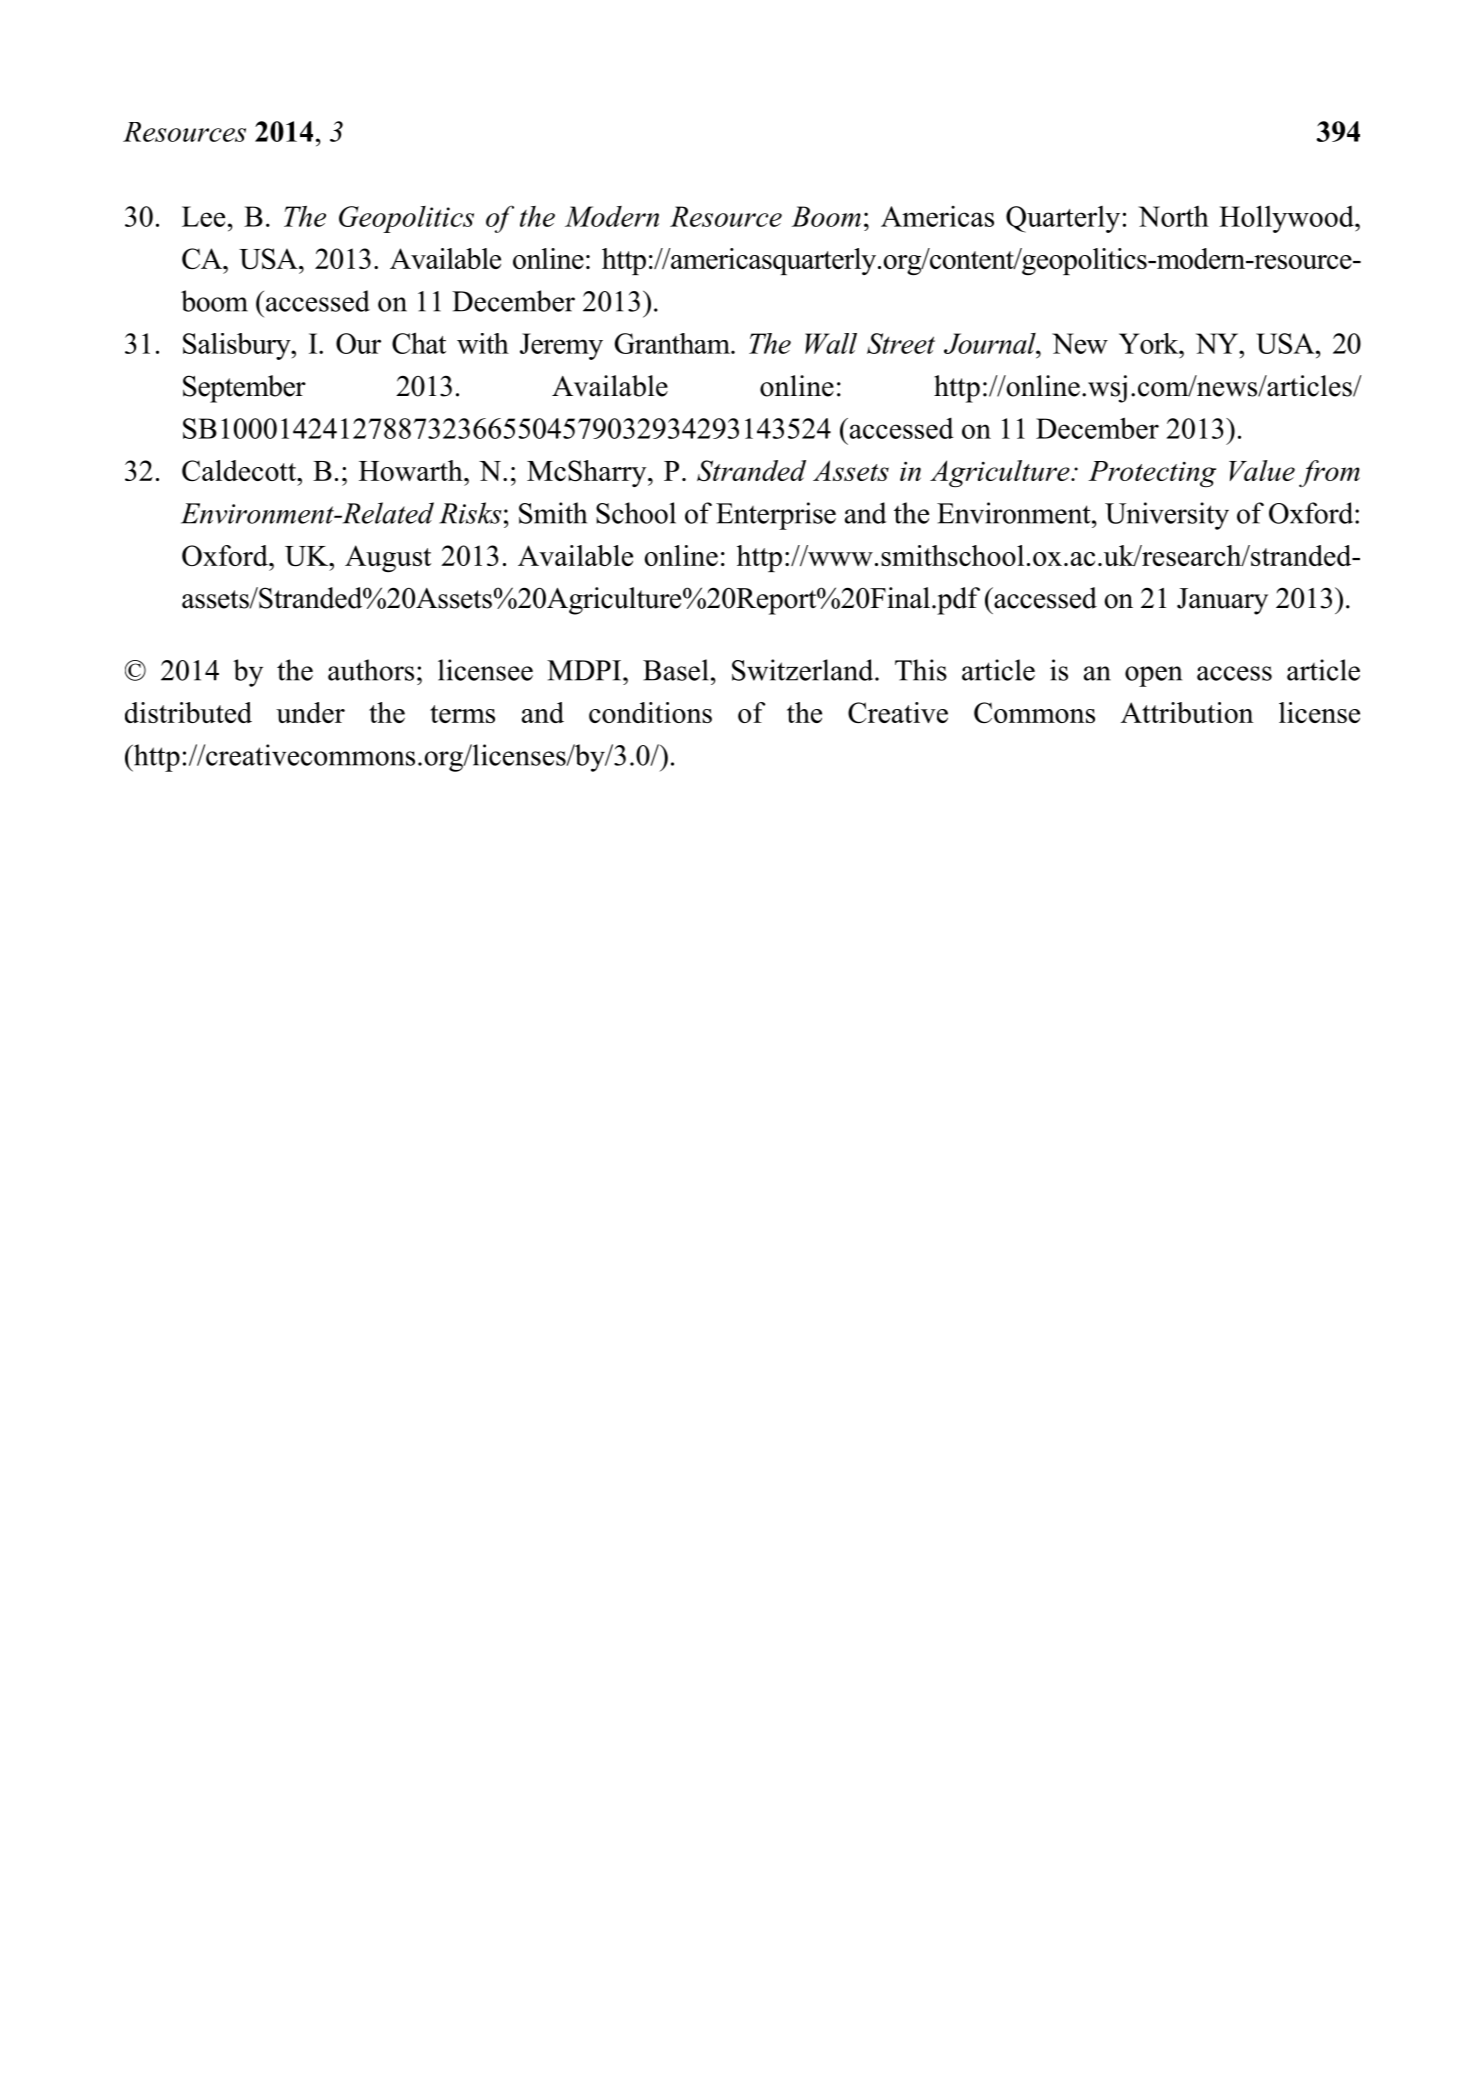 This document has height=2100, width=1484. What do you see at coordinates (1173, 216) in the document?
I see `North` at bounding box center [1173, 216].
